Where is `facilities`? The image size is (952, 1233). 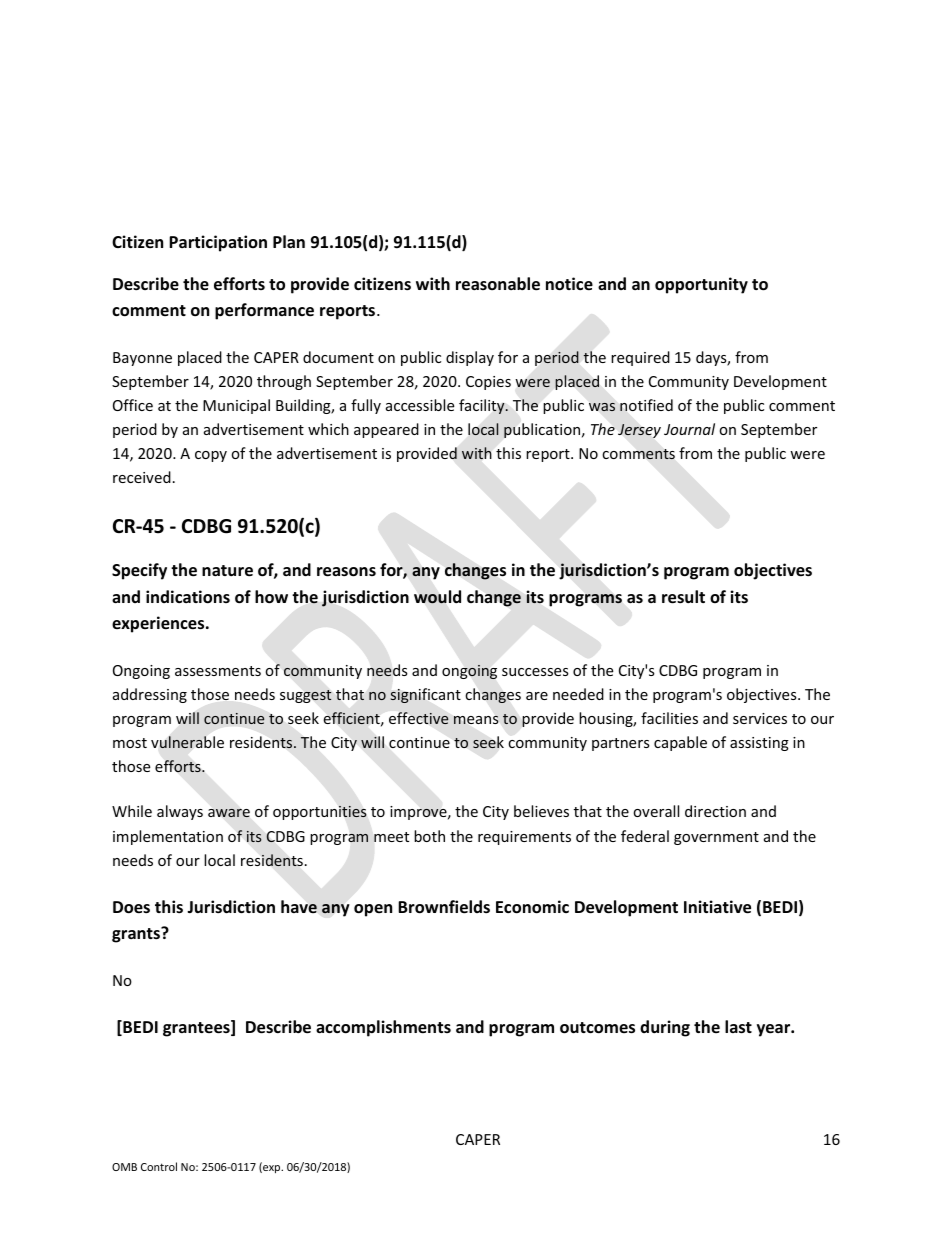
facilities is located at coordinates (669, 718).
